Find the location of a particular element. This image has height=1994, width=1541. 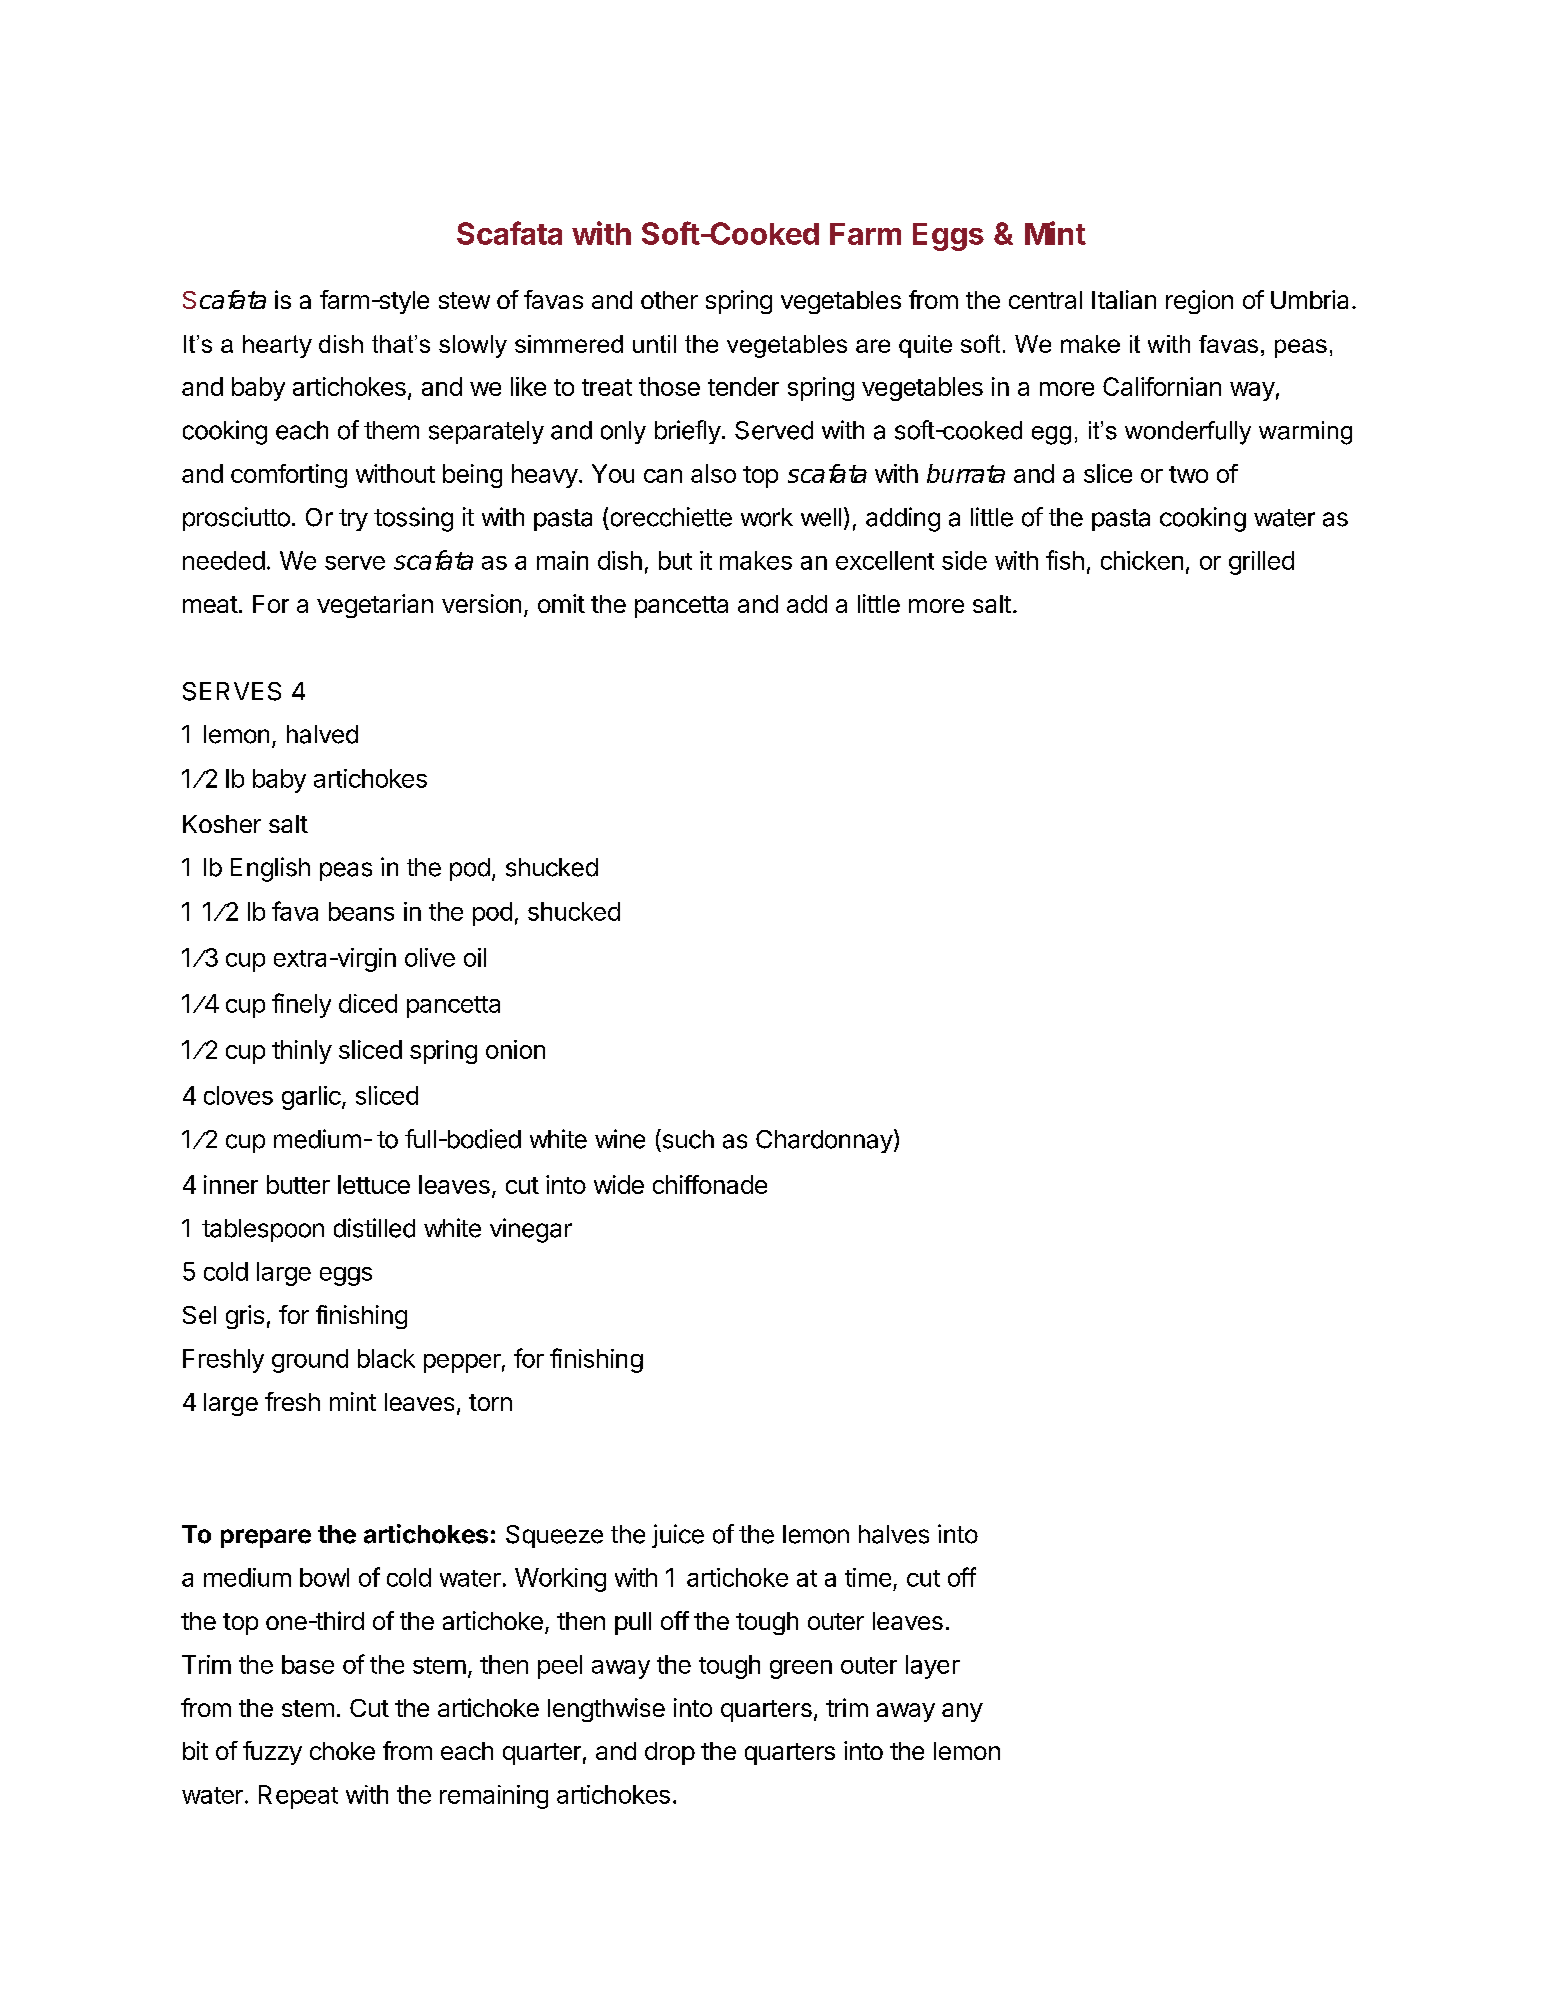

Chardonnay is located at coordinates (824, 1141).
